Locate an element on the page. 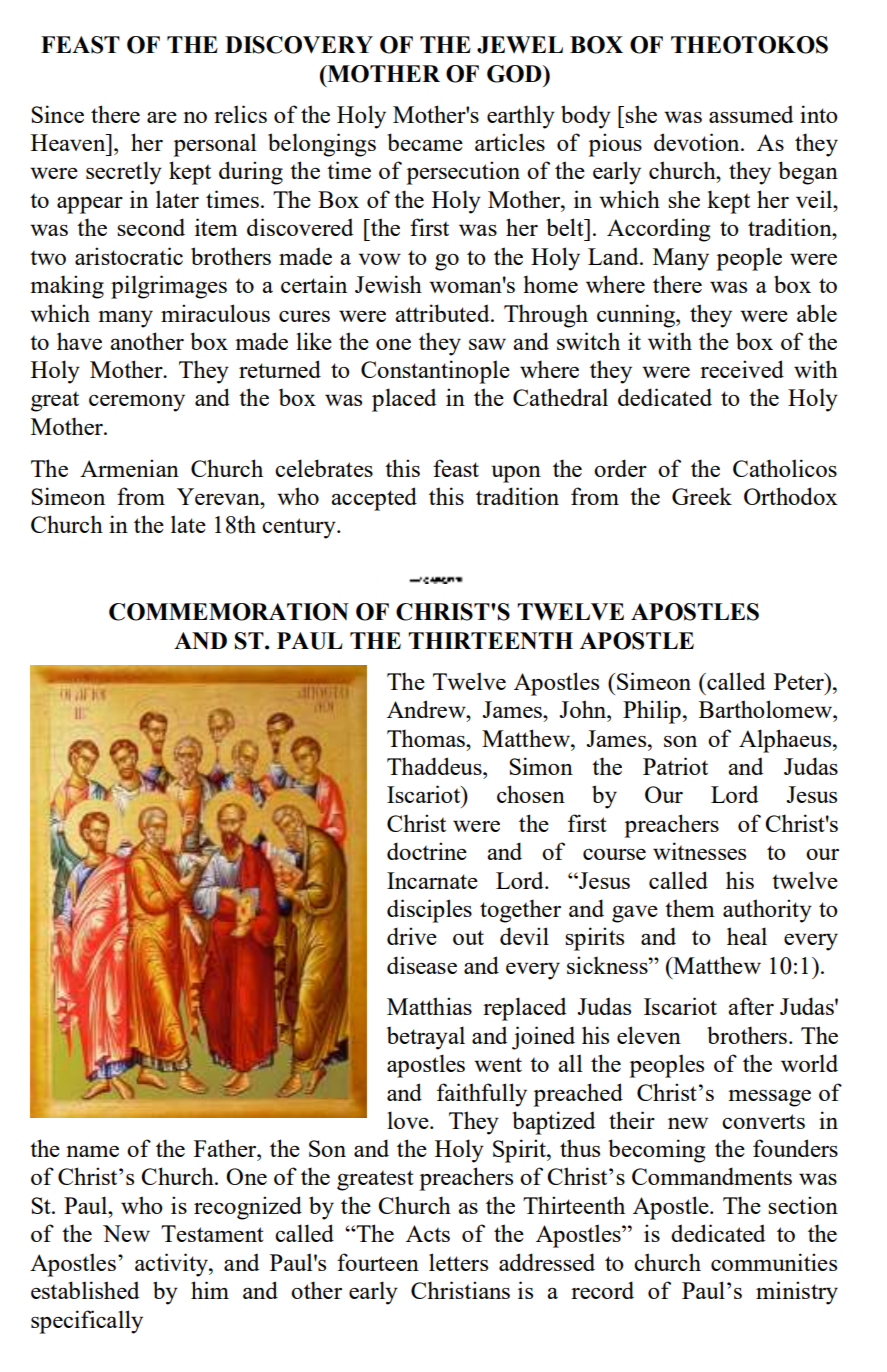 The height and width of the image is (1372, 887). assumed is located at coordinates (751, 114).
